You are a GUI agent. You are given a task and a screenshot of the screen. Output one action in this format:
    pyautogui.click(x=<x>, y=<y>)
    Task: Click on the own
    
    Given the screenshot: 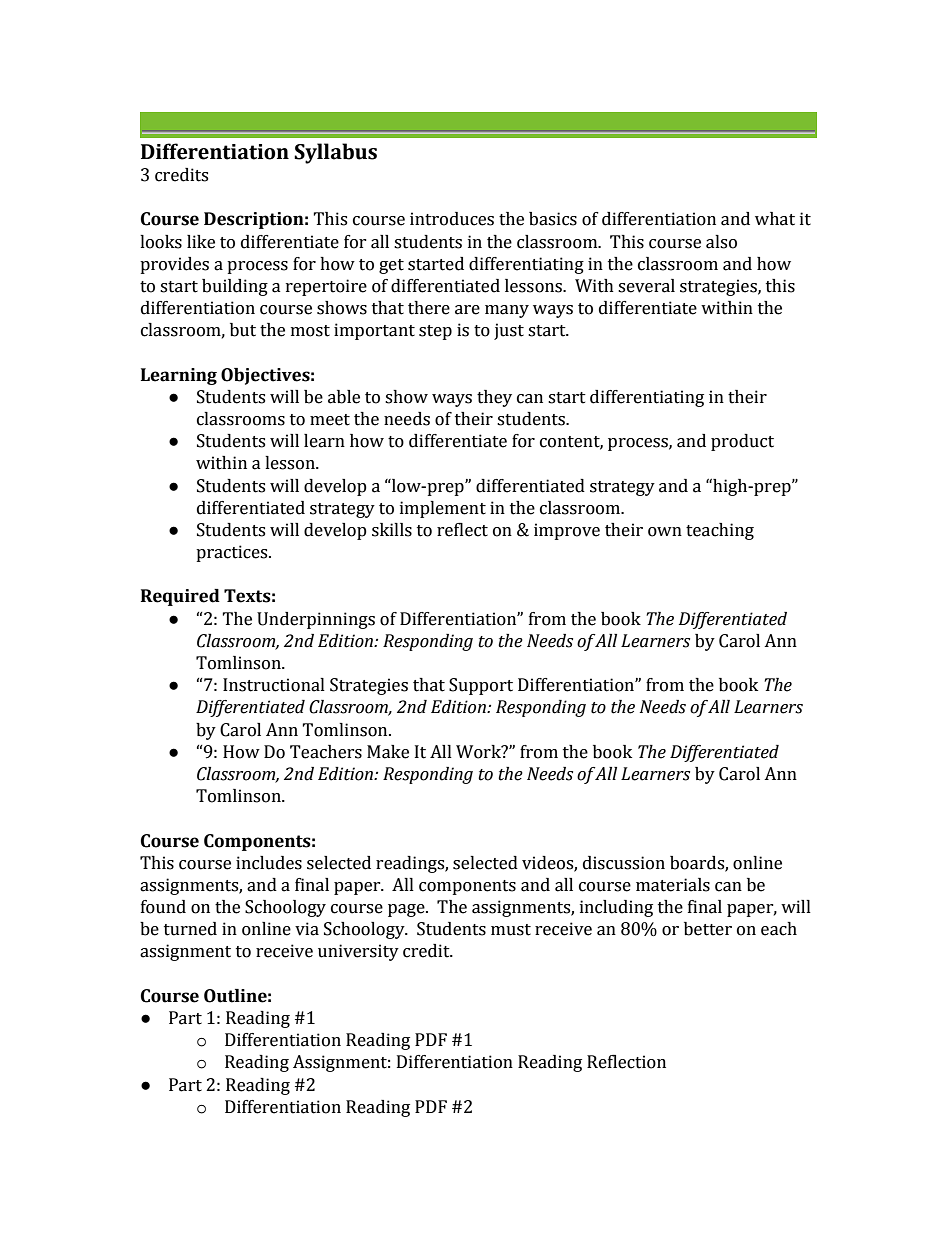 What is the action you would take?
    pyautogui.click(x=665, y=532)
